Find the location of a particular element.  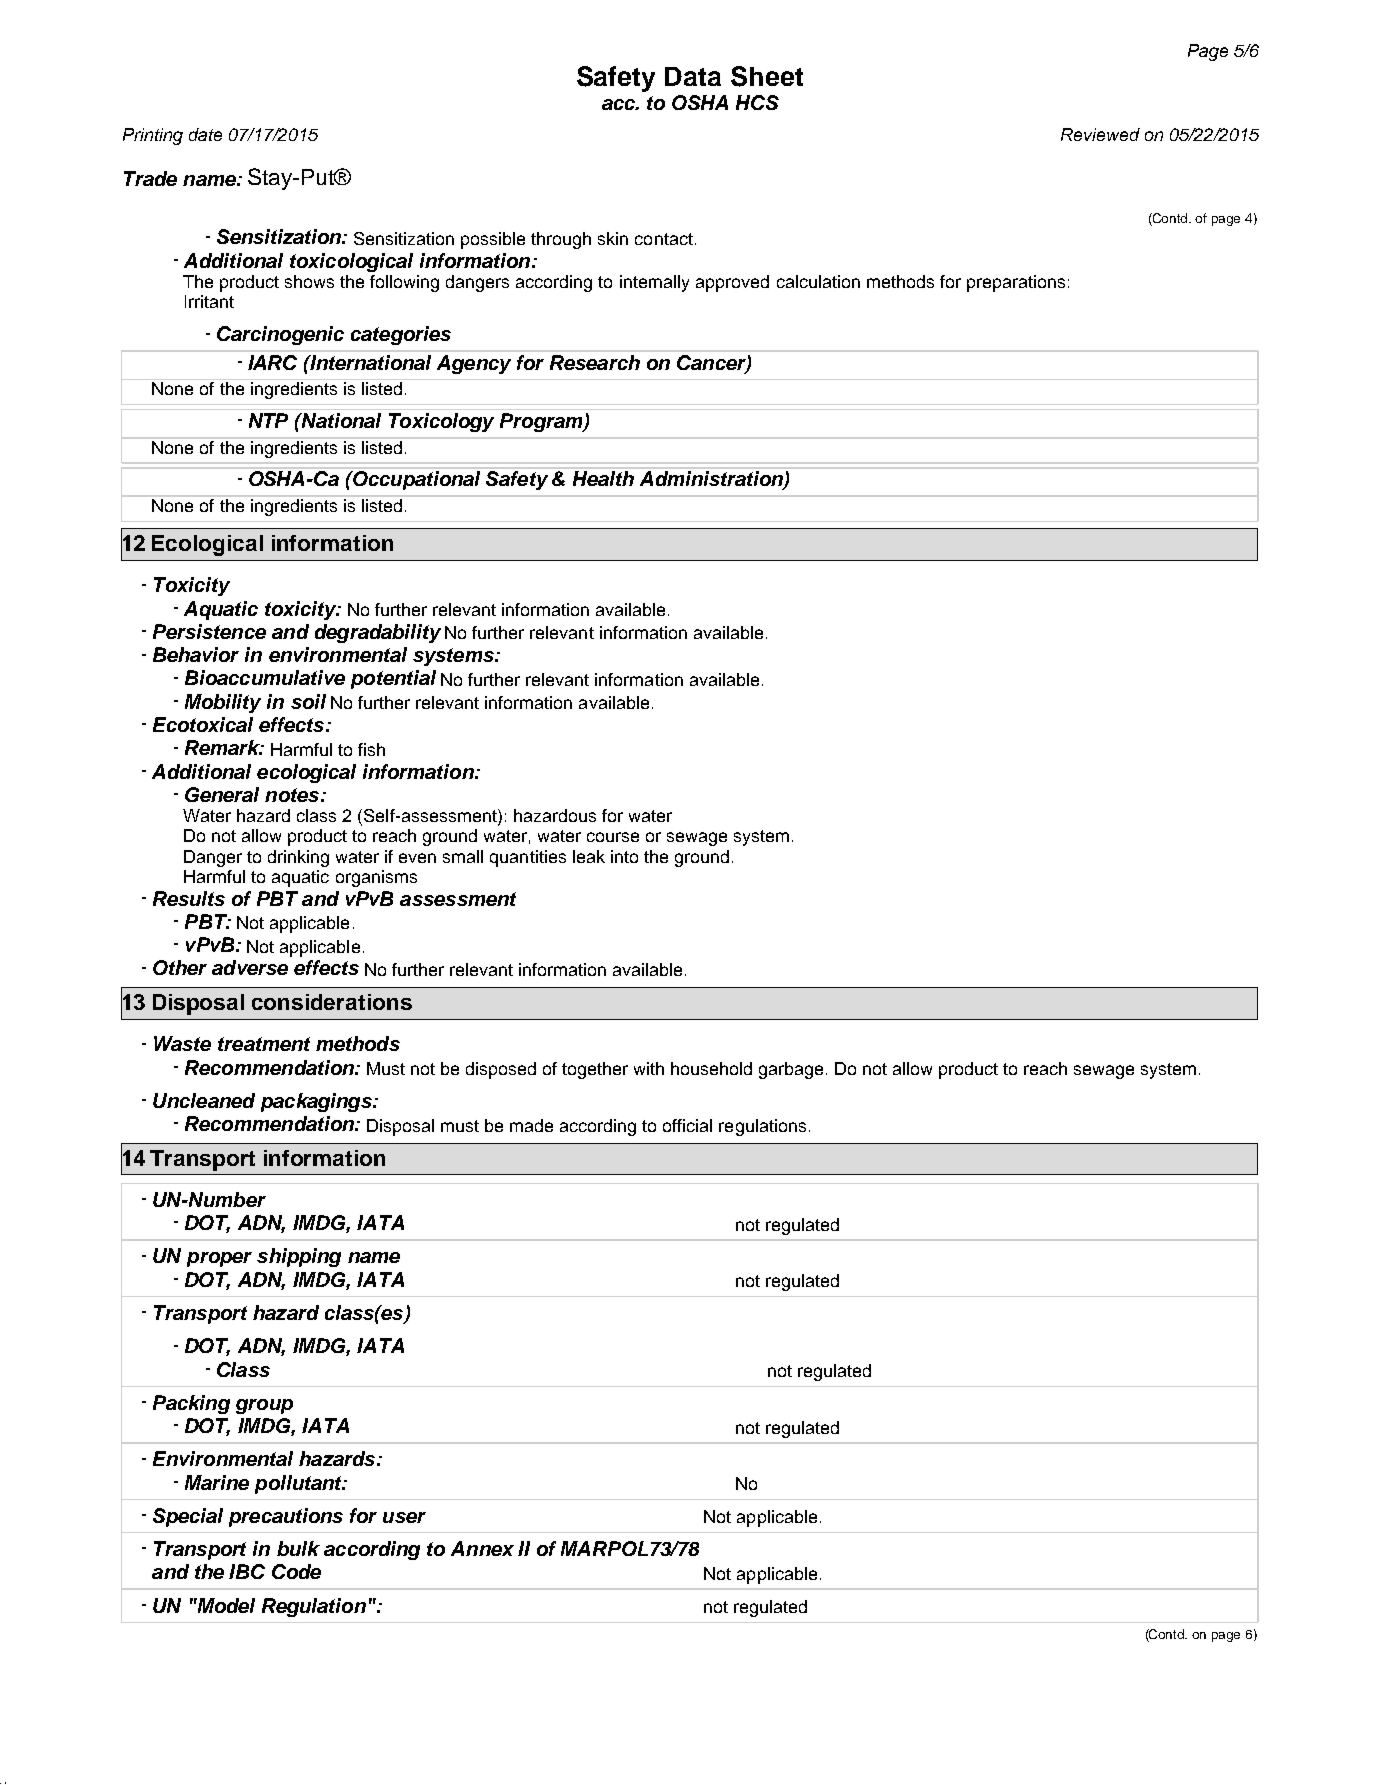

shipping is located at coordinates (299, 1257).
